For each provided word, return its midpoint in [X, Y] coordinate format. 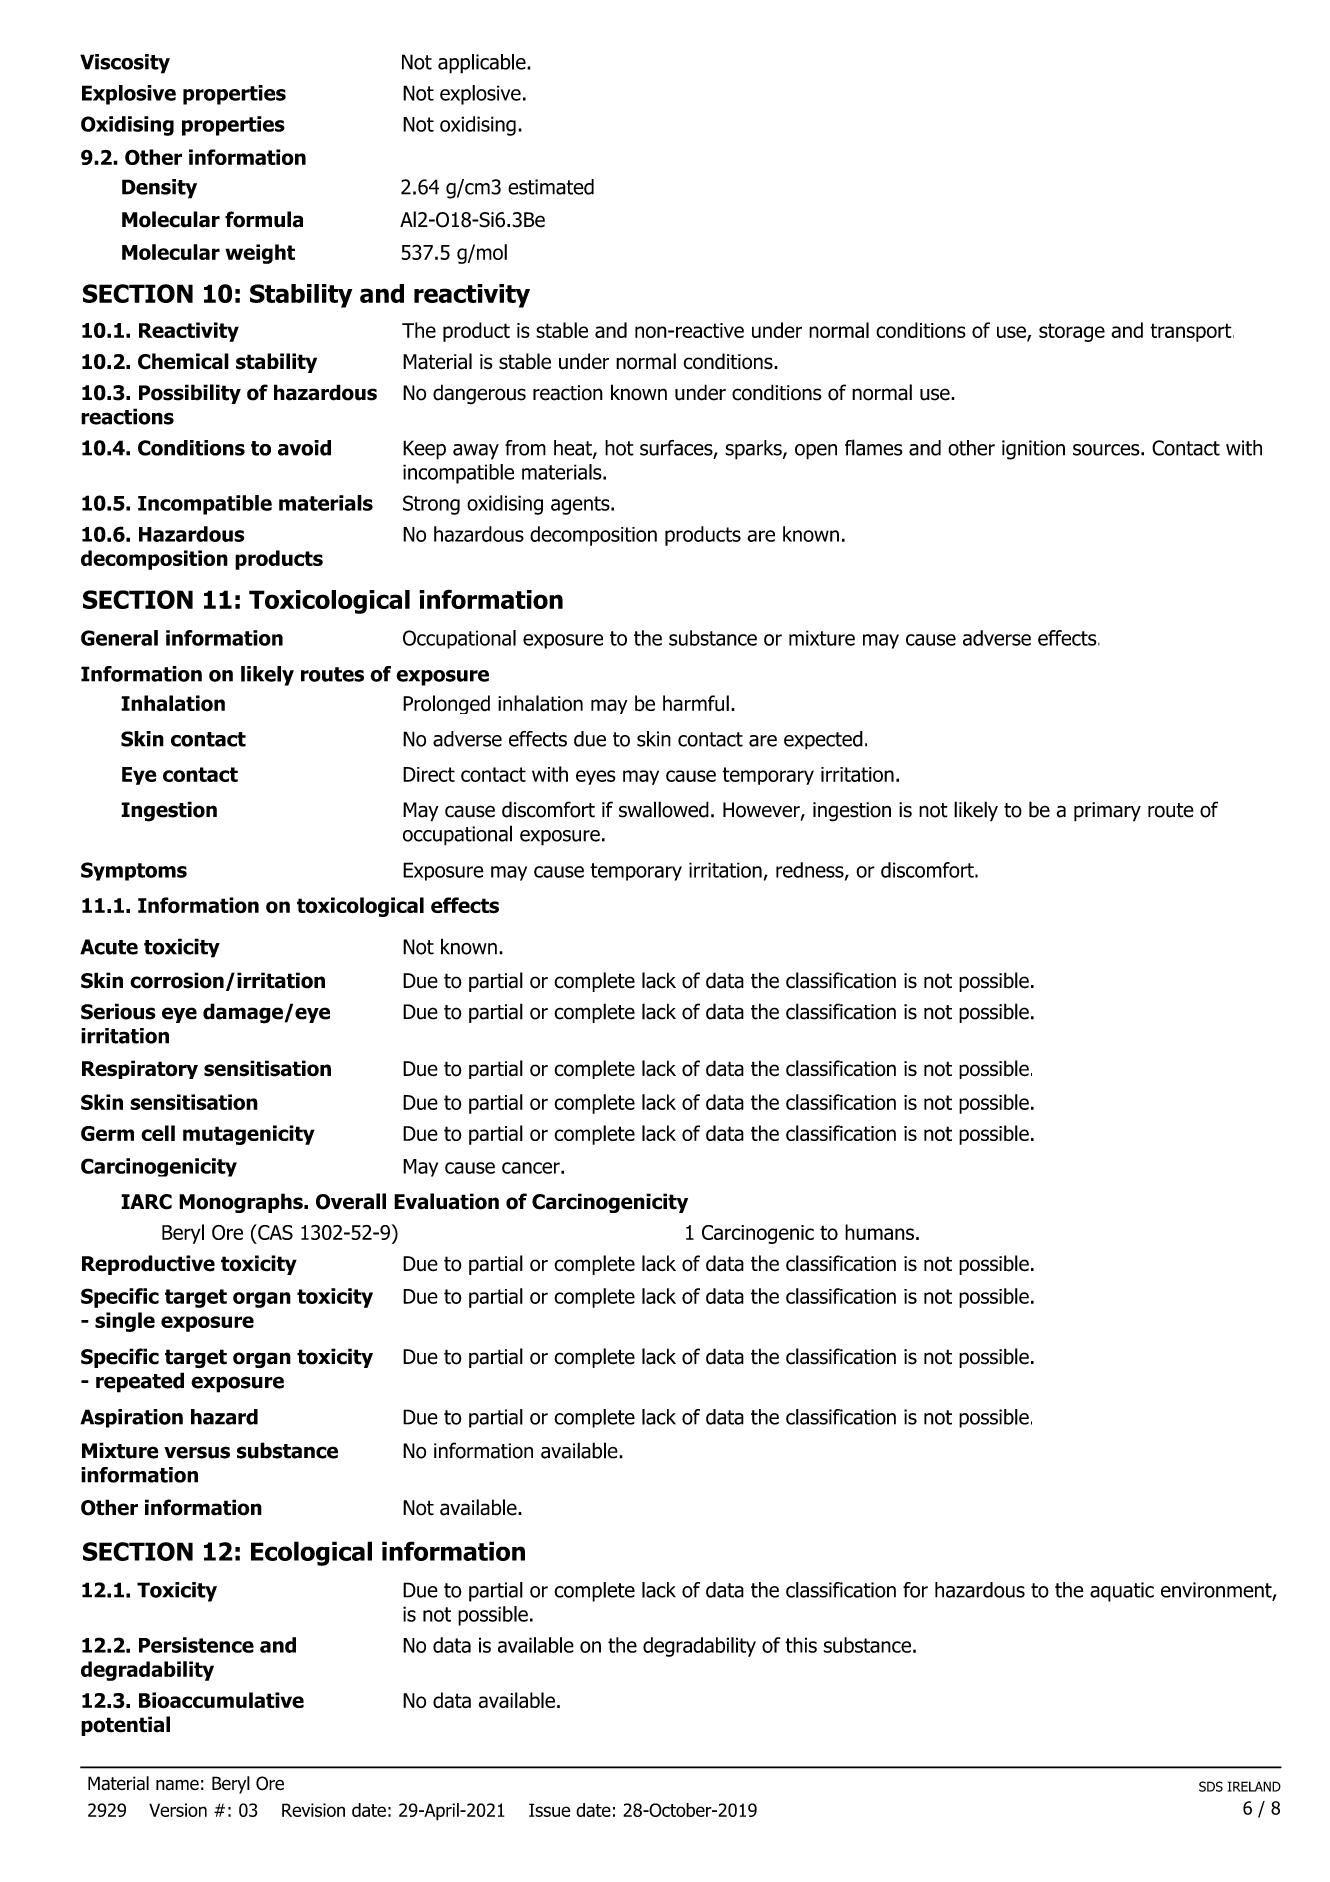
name [177, 1784]
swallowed [664, 809]
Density [159, 189]
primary [1107, 812]
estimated [551, 187]
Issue [550, 1810]
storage [1072, 332]
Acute [109, 947]
